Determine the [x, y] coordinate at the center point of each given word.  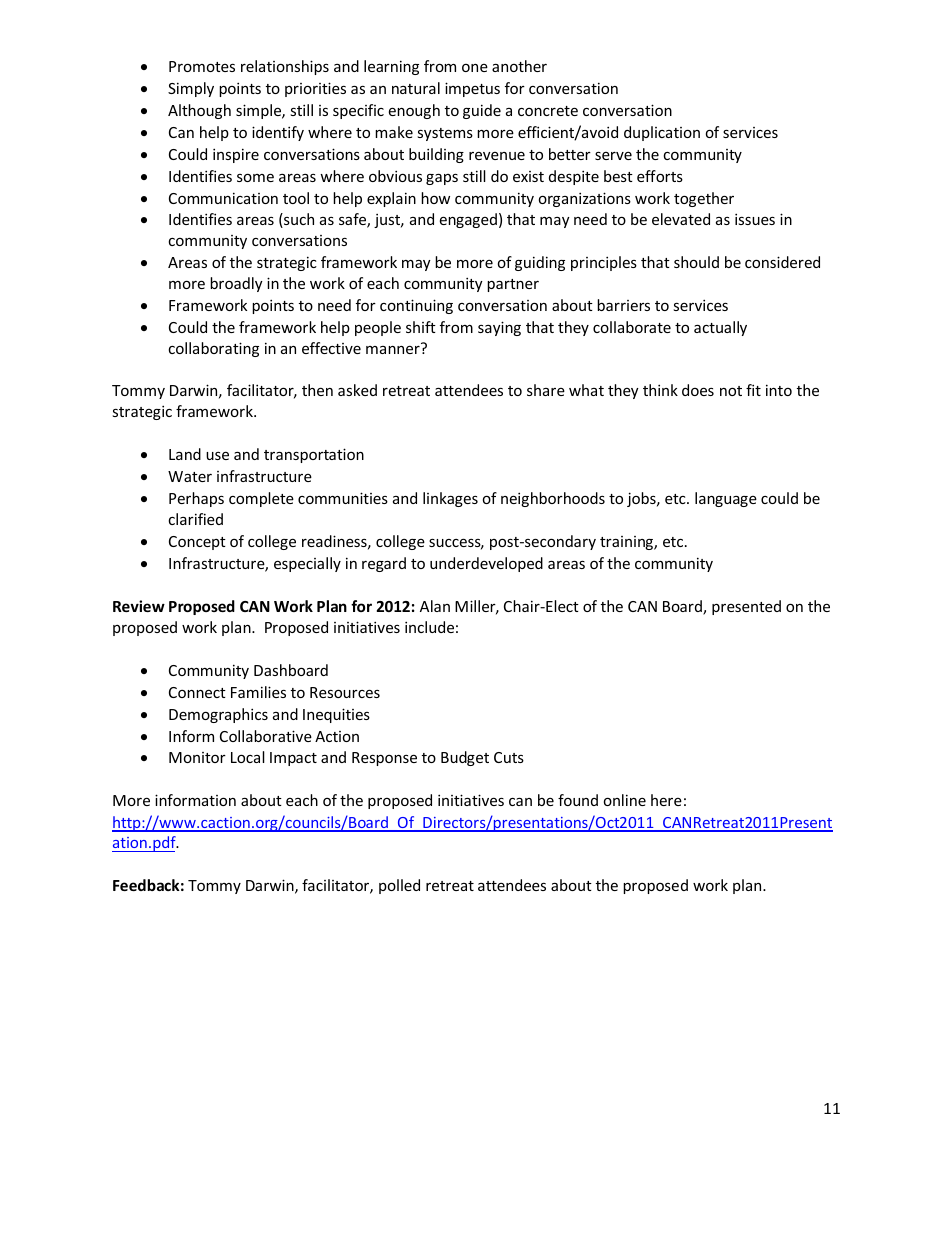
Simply [191, 89]
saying [499, 328]
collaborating [213, 349]
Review [139, 606]
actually [720, 328]
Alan [435, 606]
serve [613, 156]
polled [399, 886]
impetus [472, 89]
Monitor [197, 757]
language [726, 499]
